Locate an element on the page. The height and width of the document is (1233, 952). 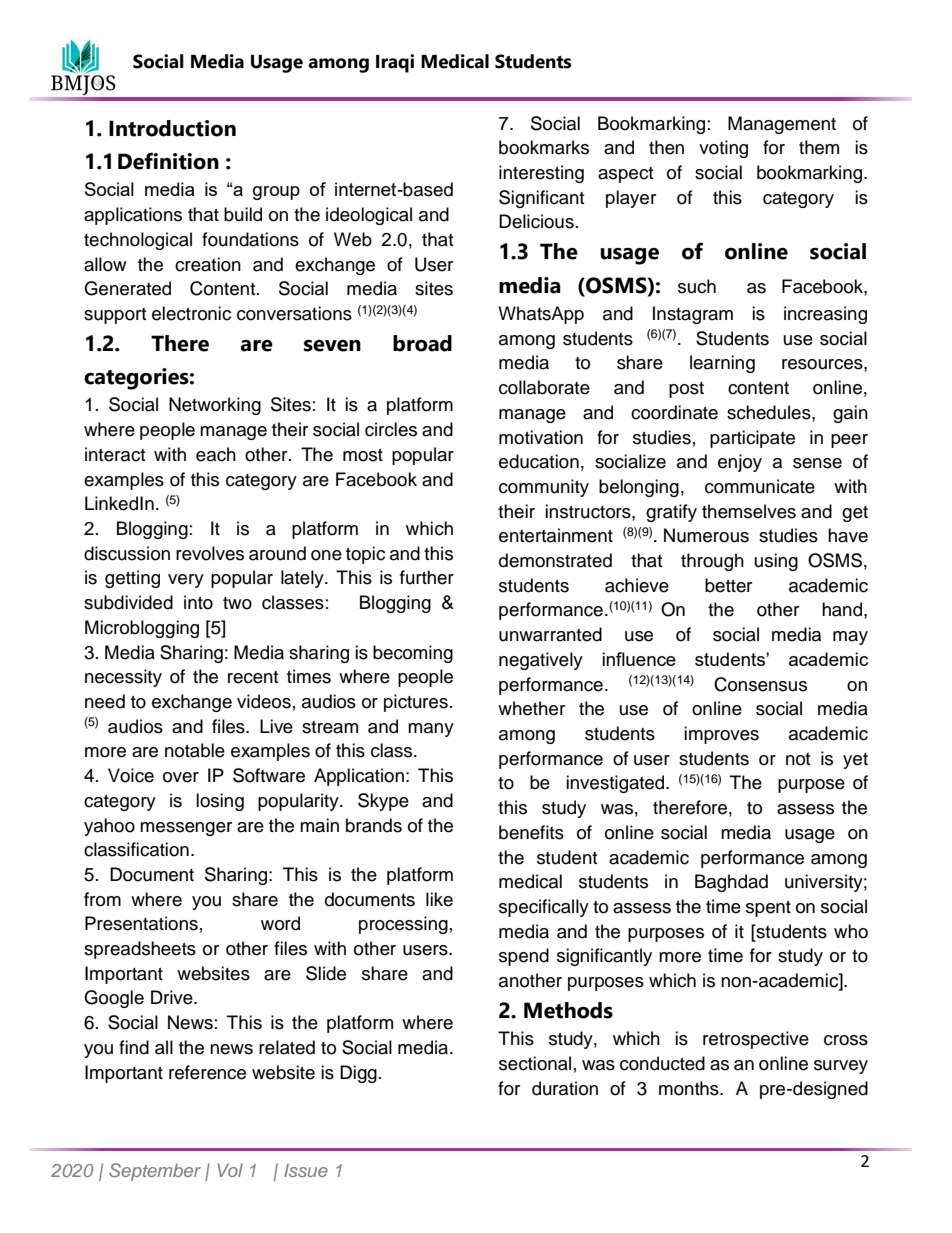
over is located at coordinates (181, 777).
